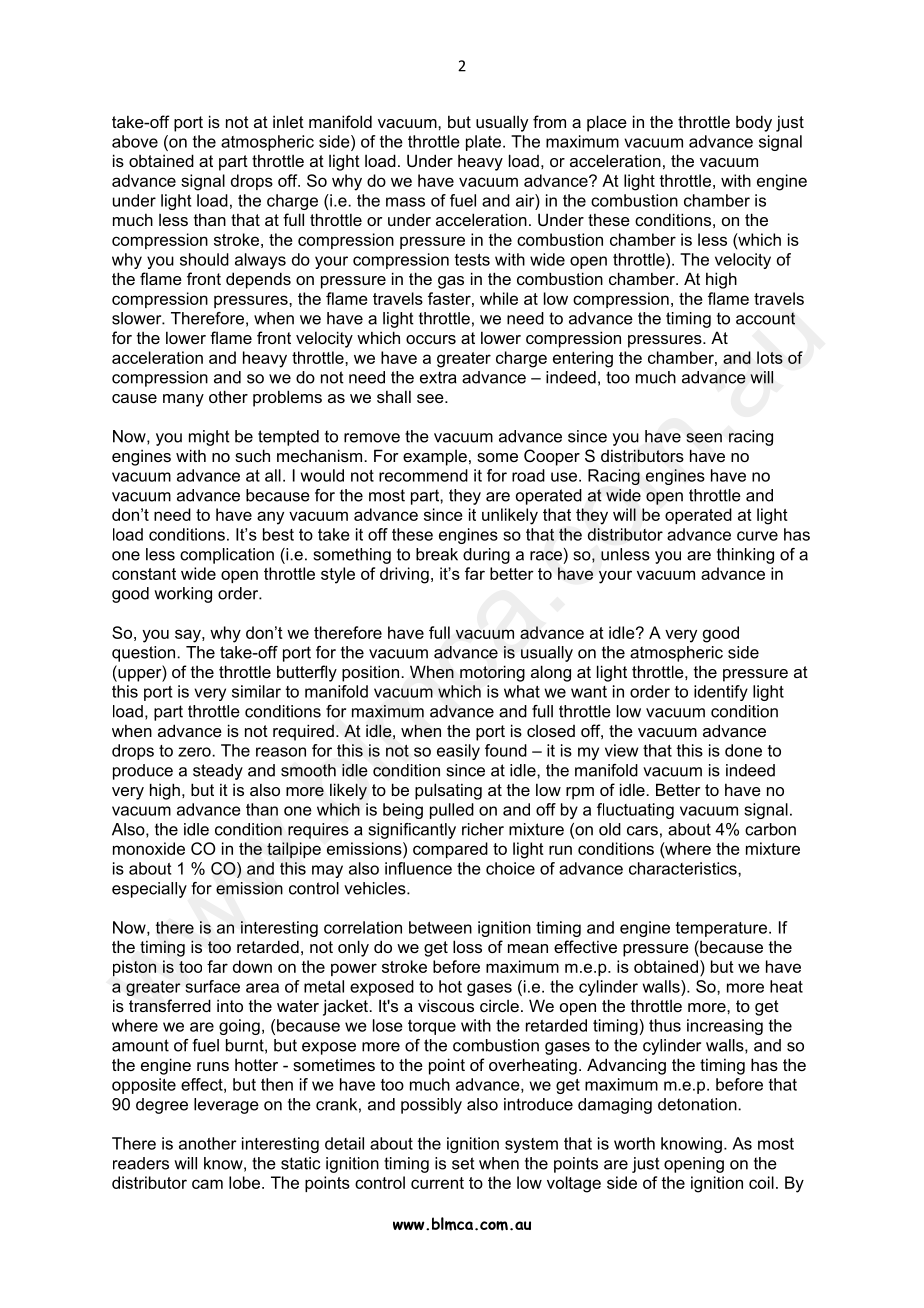 Image resolution: width=924 pixels, height=1308 pixels. Describe the element at coordinates (207, 1184) in the image. I see `cam` at that location.
